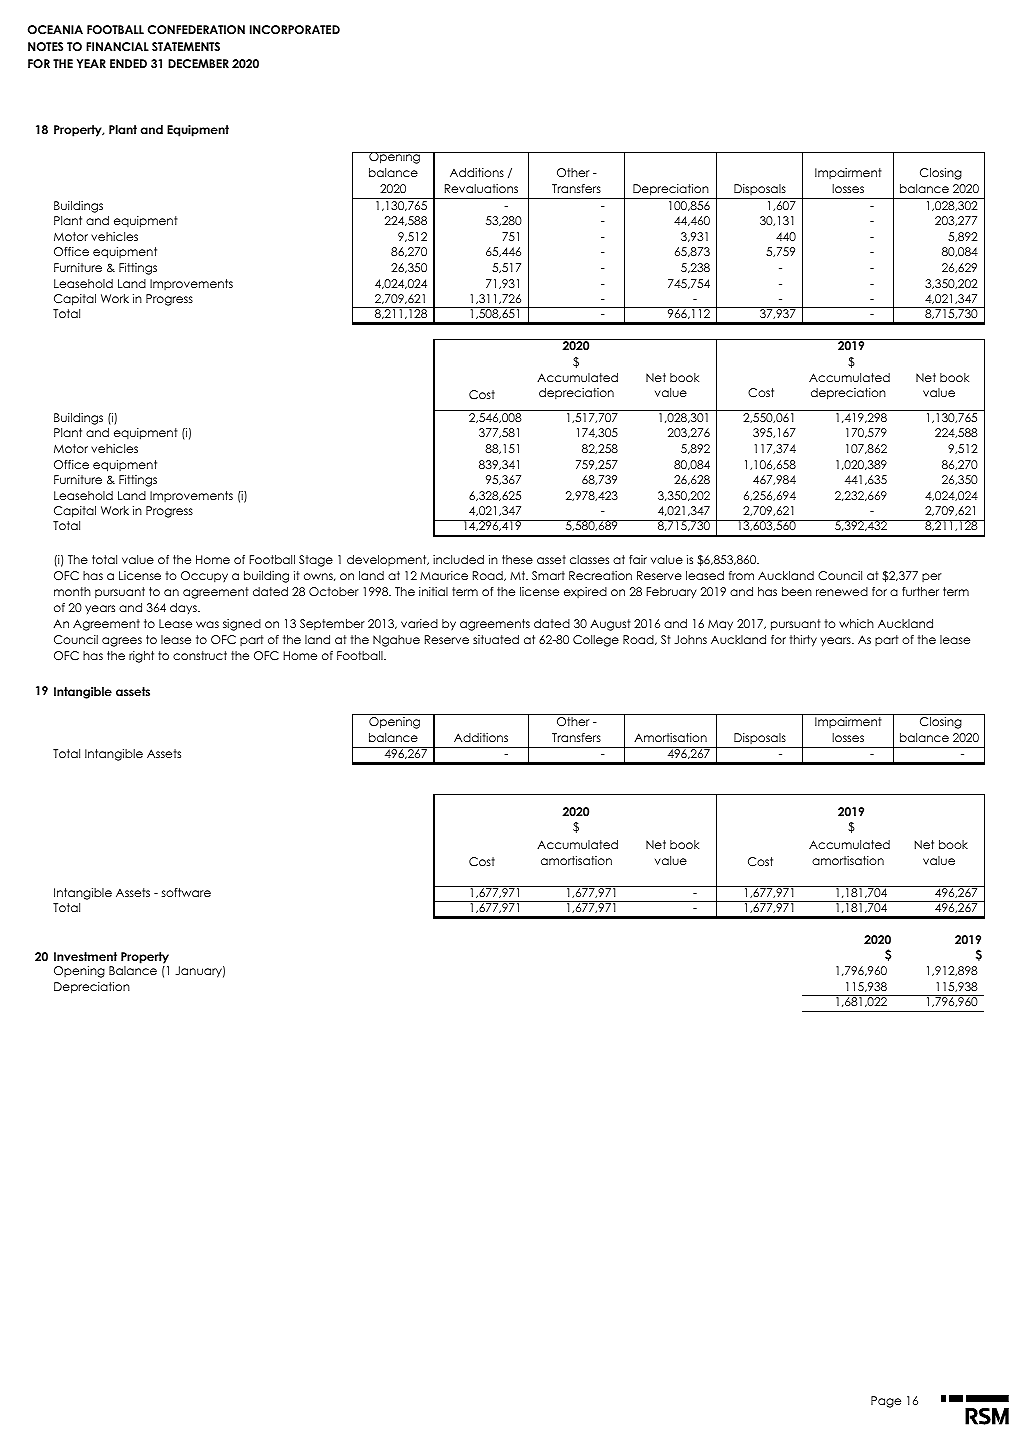 The image size is (1012, 1431). Describe the element at coordinates (198, 64) in the screenshot. I see `DECEMBER` at that location.
